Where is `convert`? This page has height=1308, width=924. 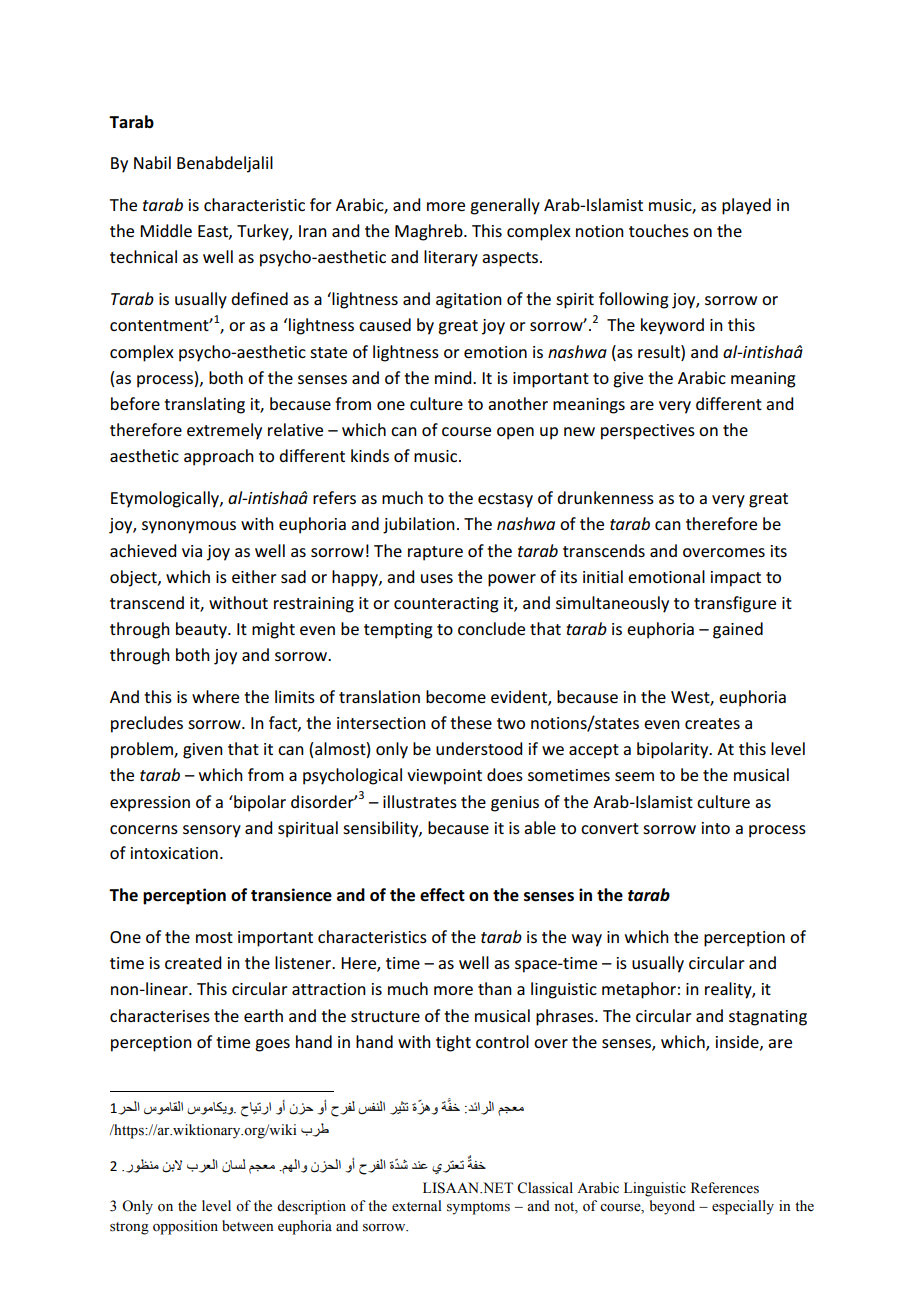
convert is located at coordinates (610, 828).
